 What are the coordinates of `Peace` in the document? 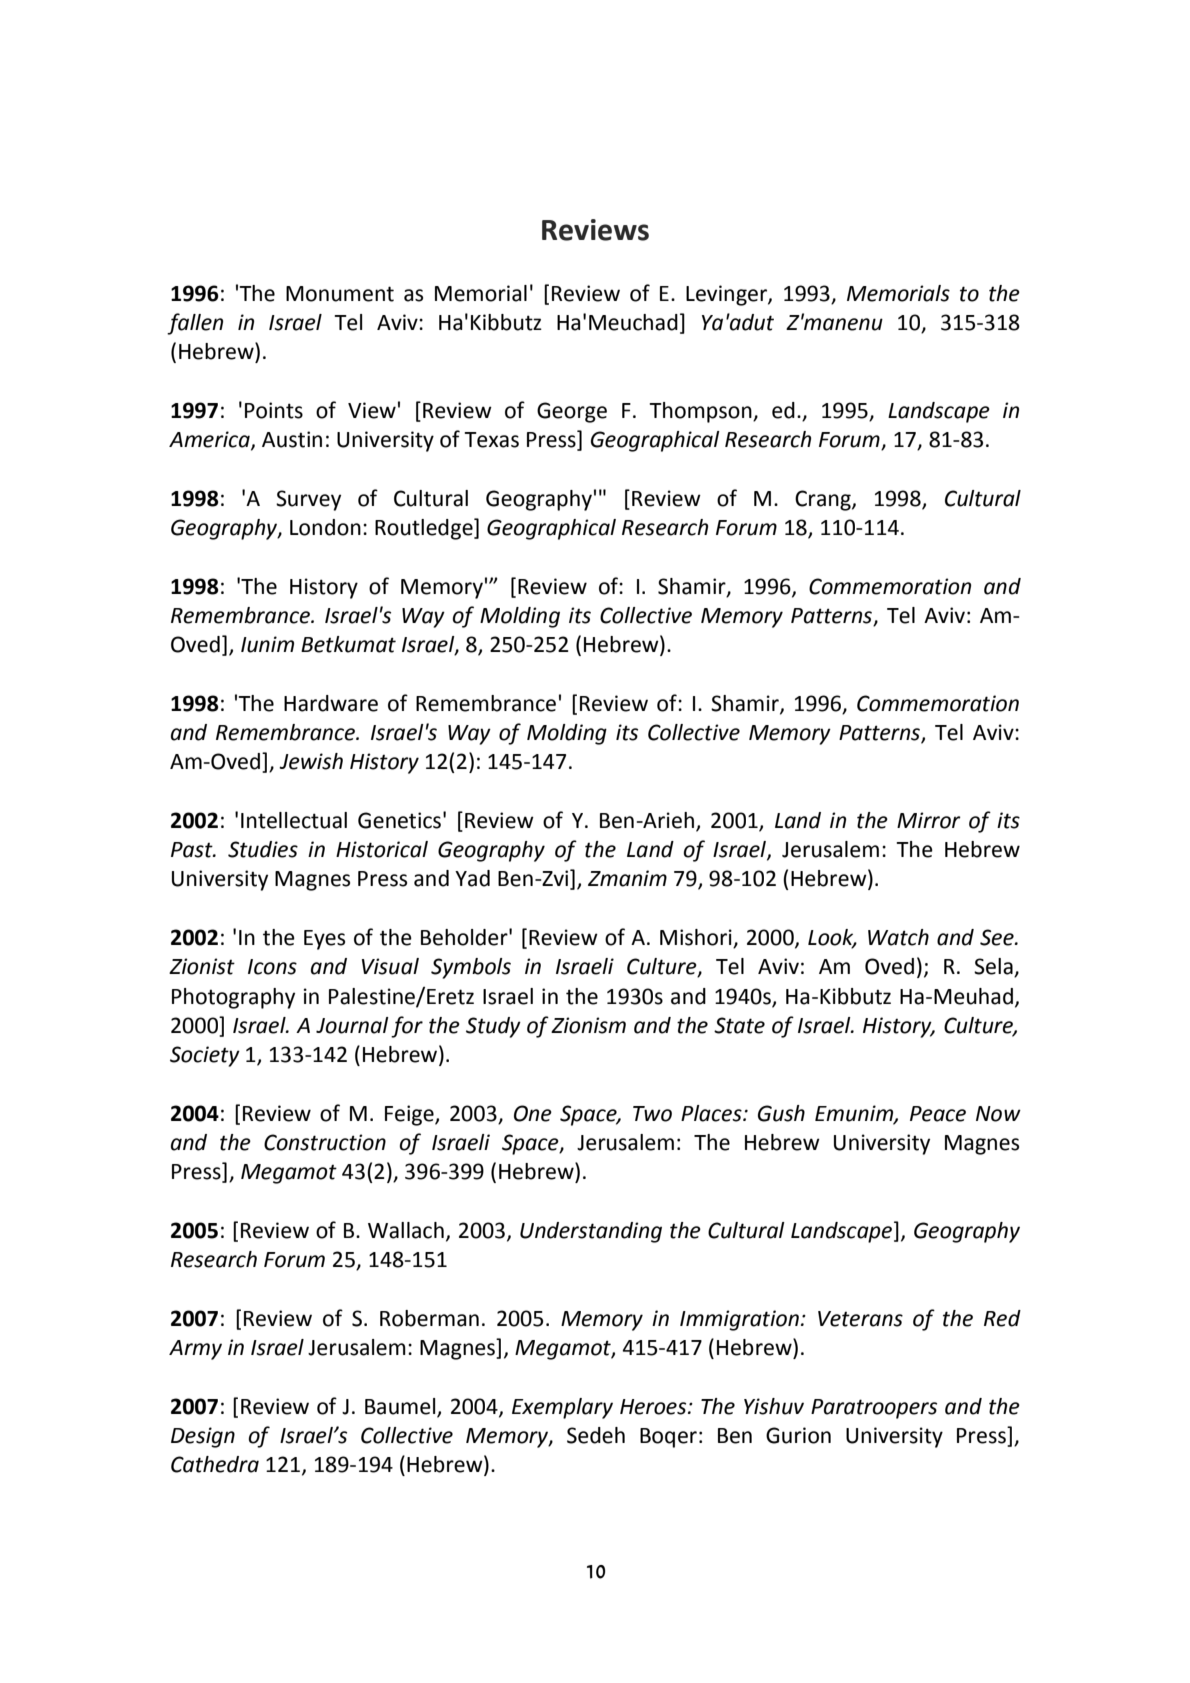 It's located at (938, 1114).
